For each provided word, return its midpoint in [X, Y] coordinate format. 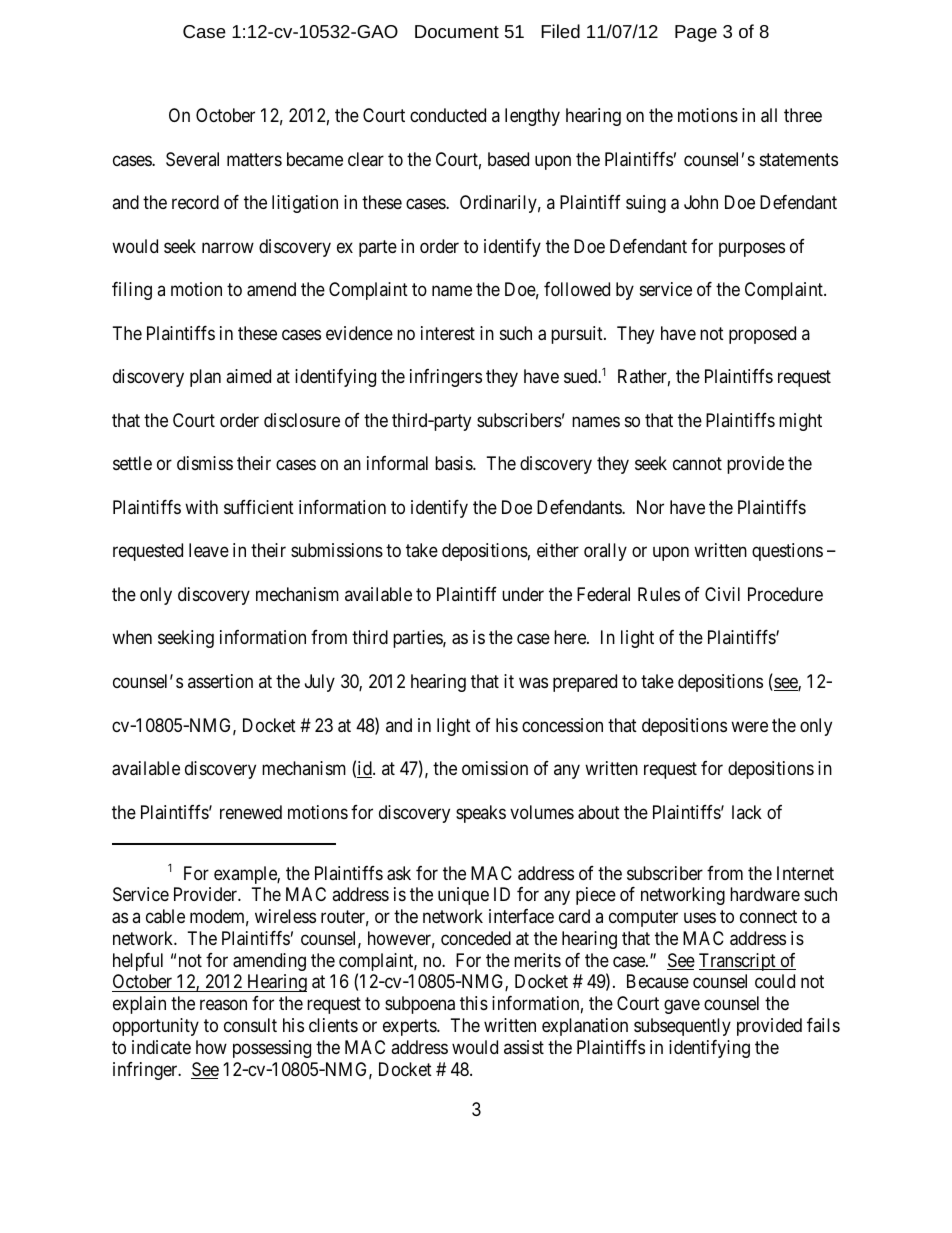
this [474, 1003]
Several [192, 159]
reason [223, 1005]
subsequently [682, 1027]
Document [457, 31]
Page [696, 33]
